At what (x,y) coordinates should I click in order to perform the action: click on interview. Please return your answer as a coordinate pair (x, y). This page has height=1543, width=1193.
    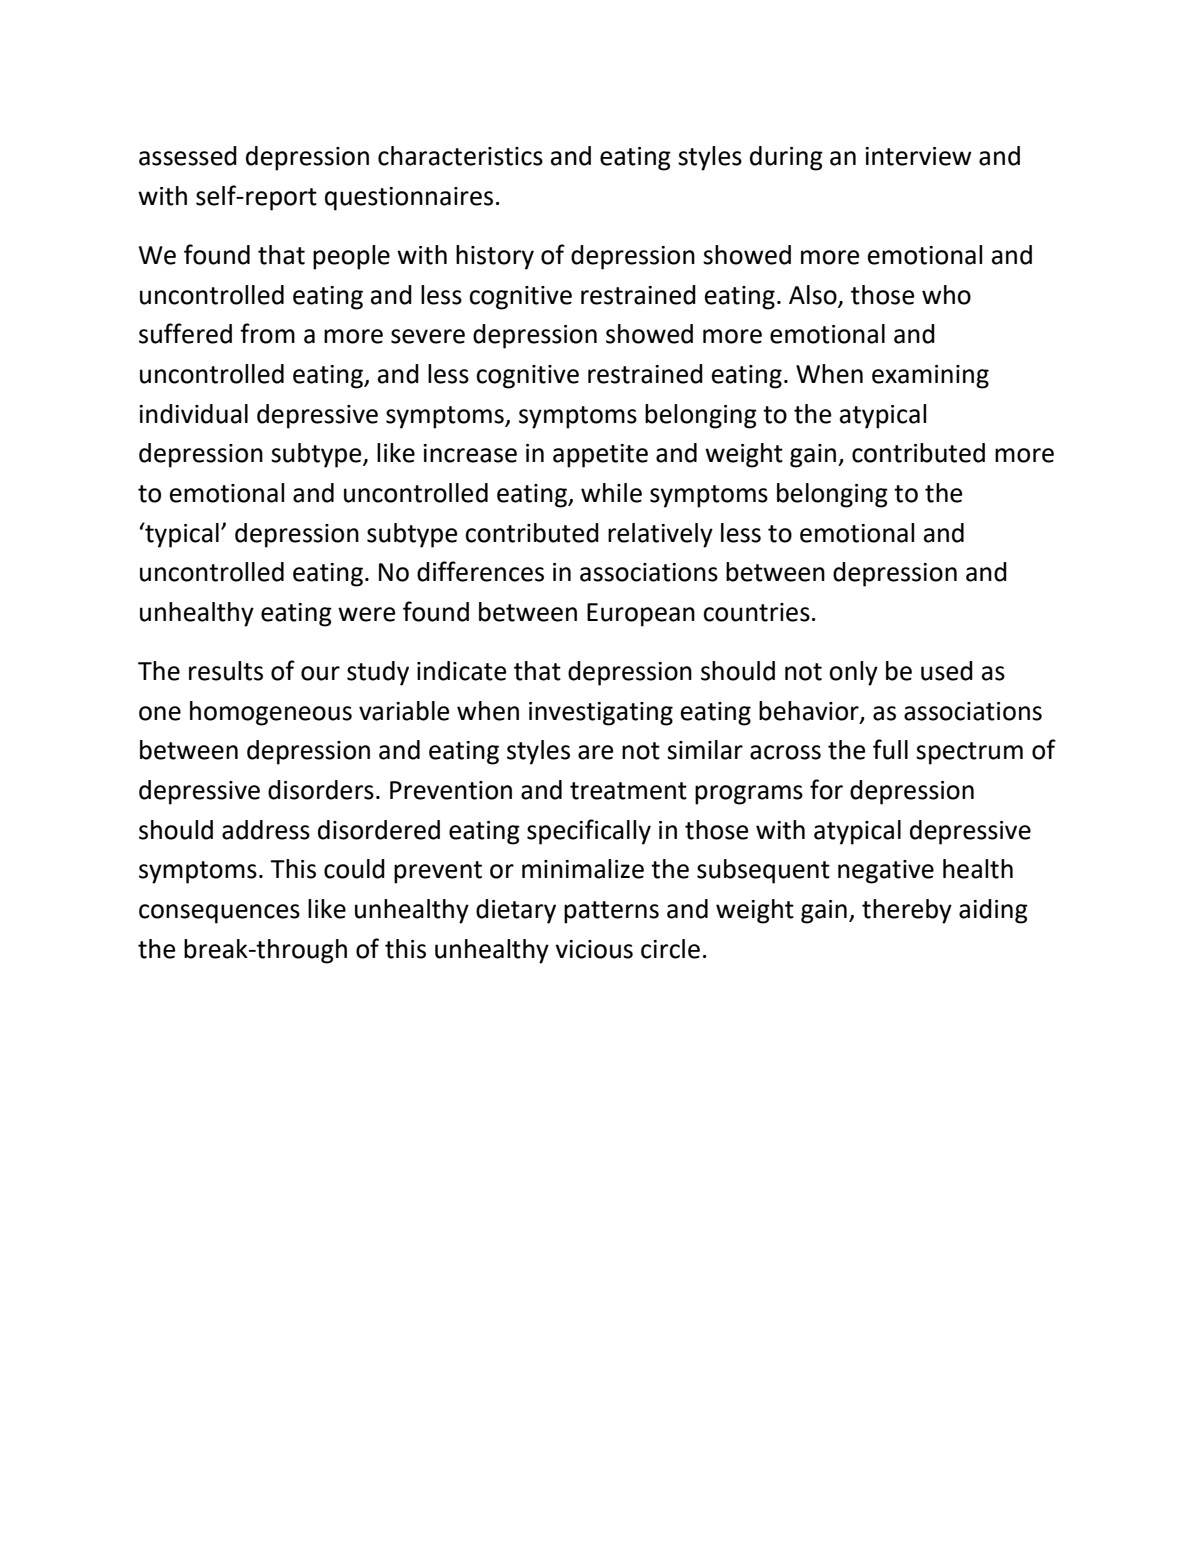
    Looking at the image, I should click on (918, 156).
